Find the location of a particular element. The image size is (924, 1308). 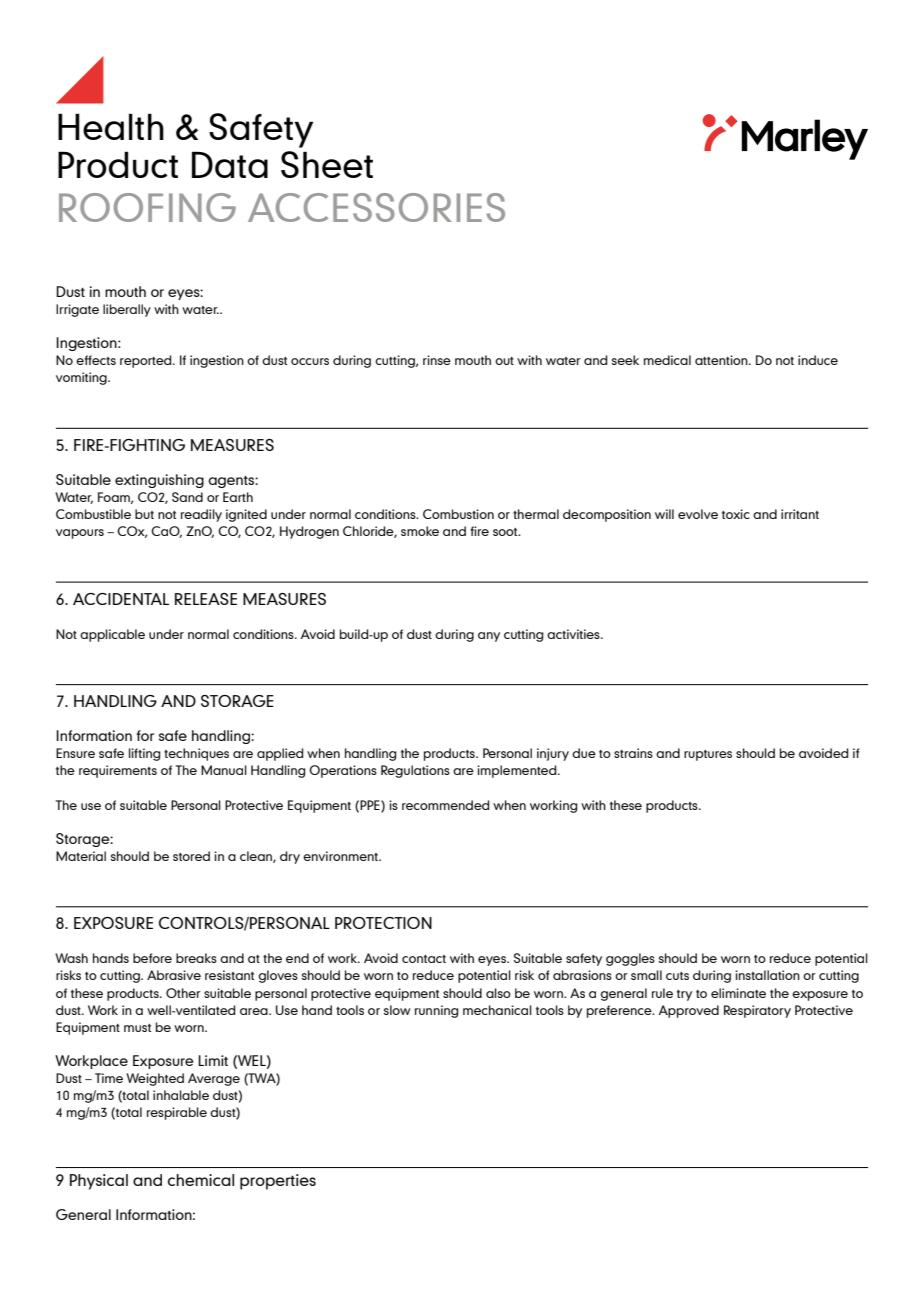

applicable is located at coordinates (112, 635).
